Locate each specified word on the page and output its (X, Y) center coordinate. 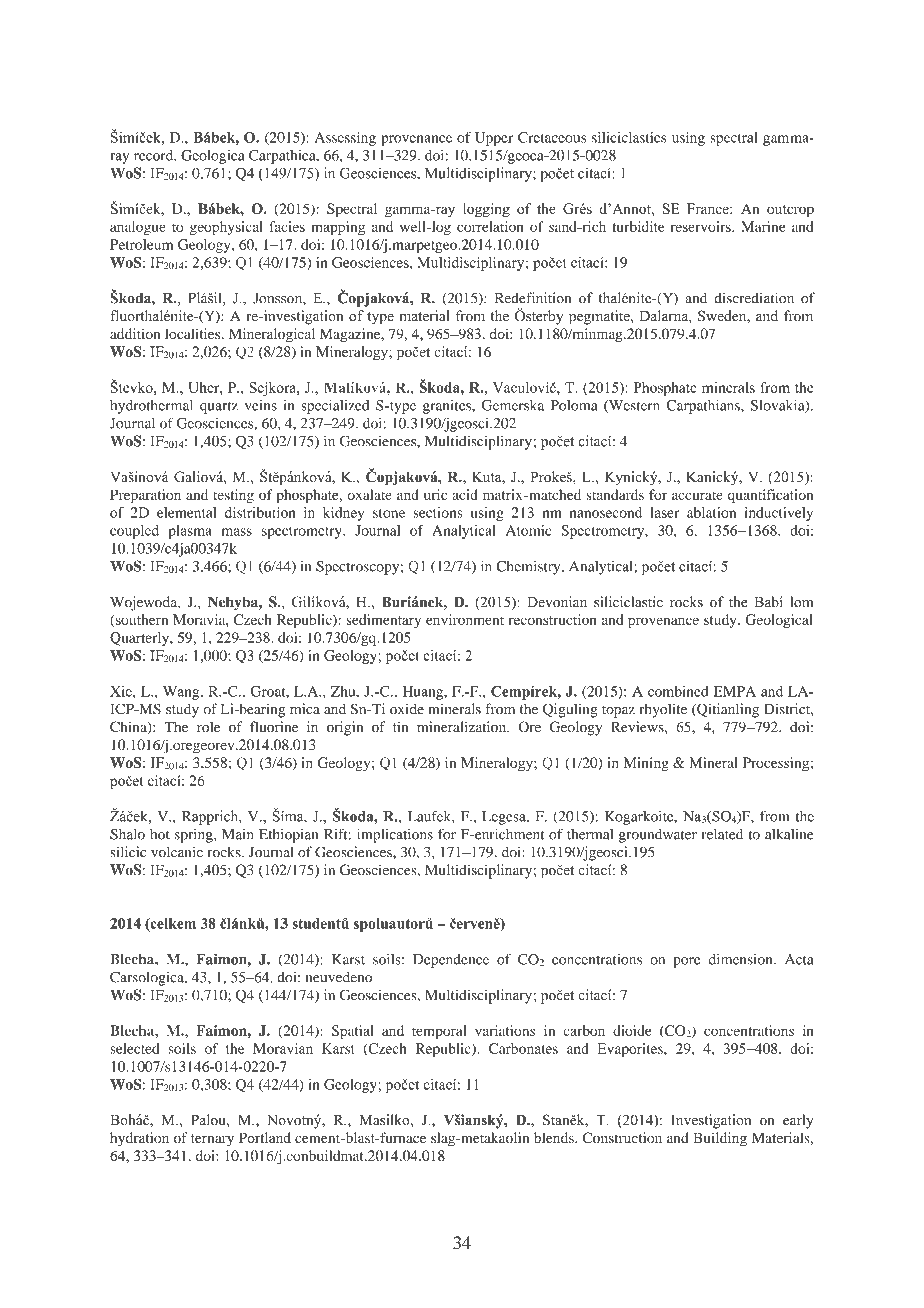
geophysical (226, 228)
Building (720, 1139)
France (709, 208)
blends (555, 1137)
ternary (212, 1140)
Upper (494, 139)
